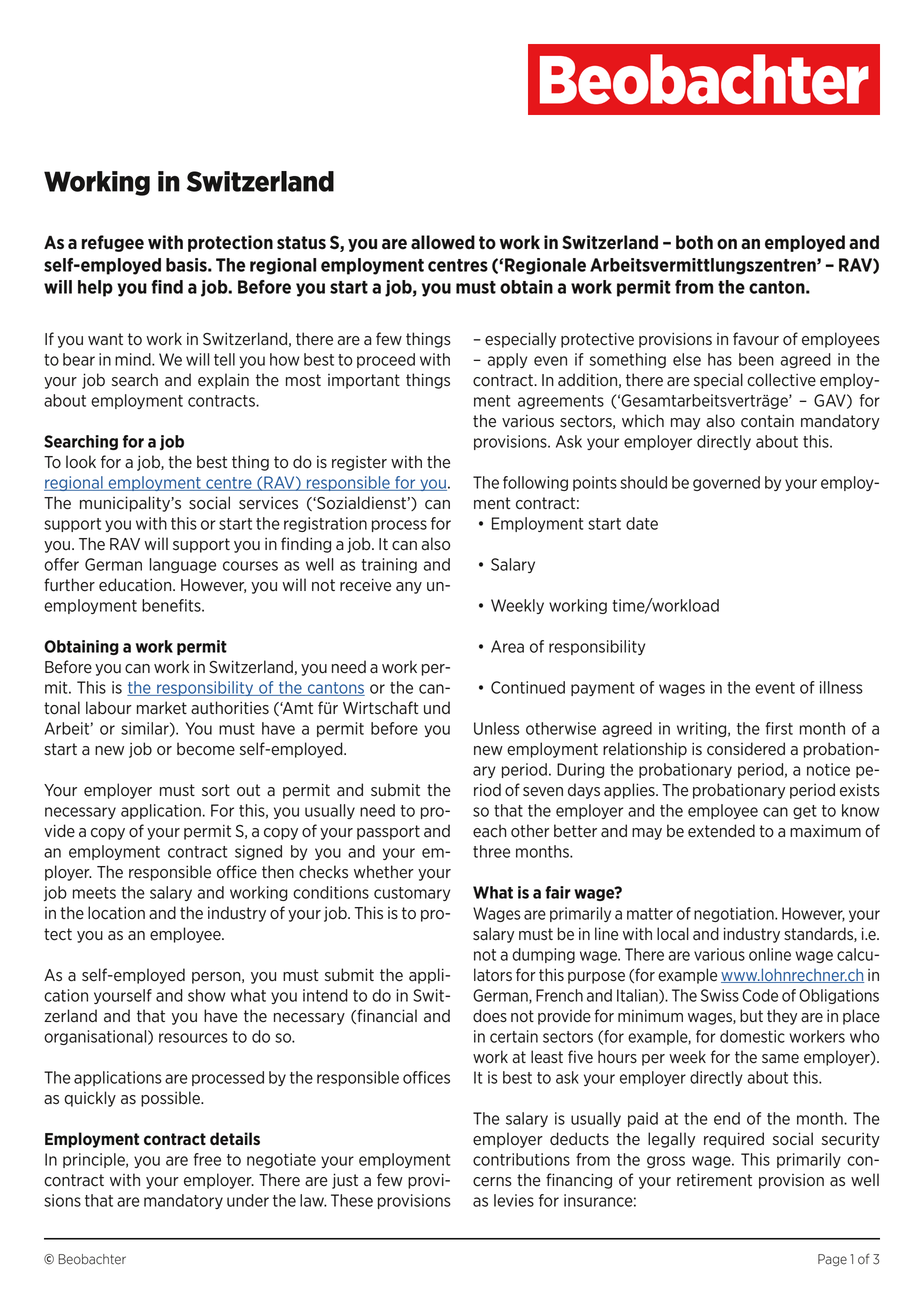  What do you see at coordinates (182, 565) in the document?
I see `language` at bounding box center [182, 565].
